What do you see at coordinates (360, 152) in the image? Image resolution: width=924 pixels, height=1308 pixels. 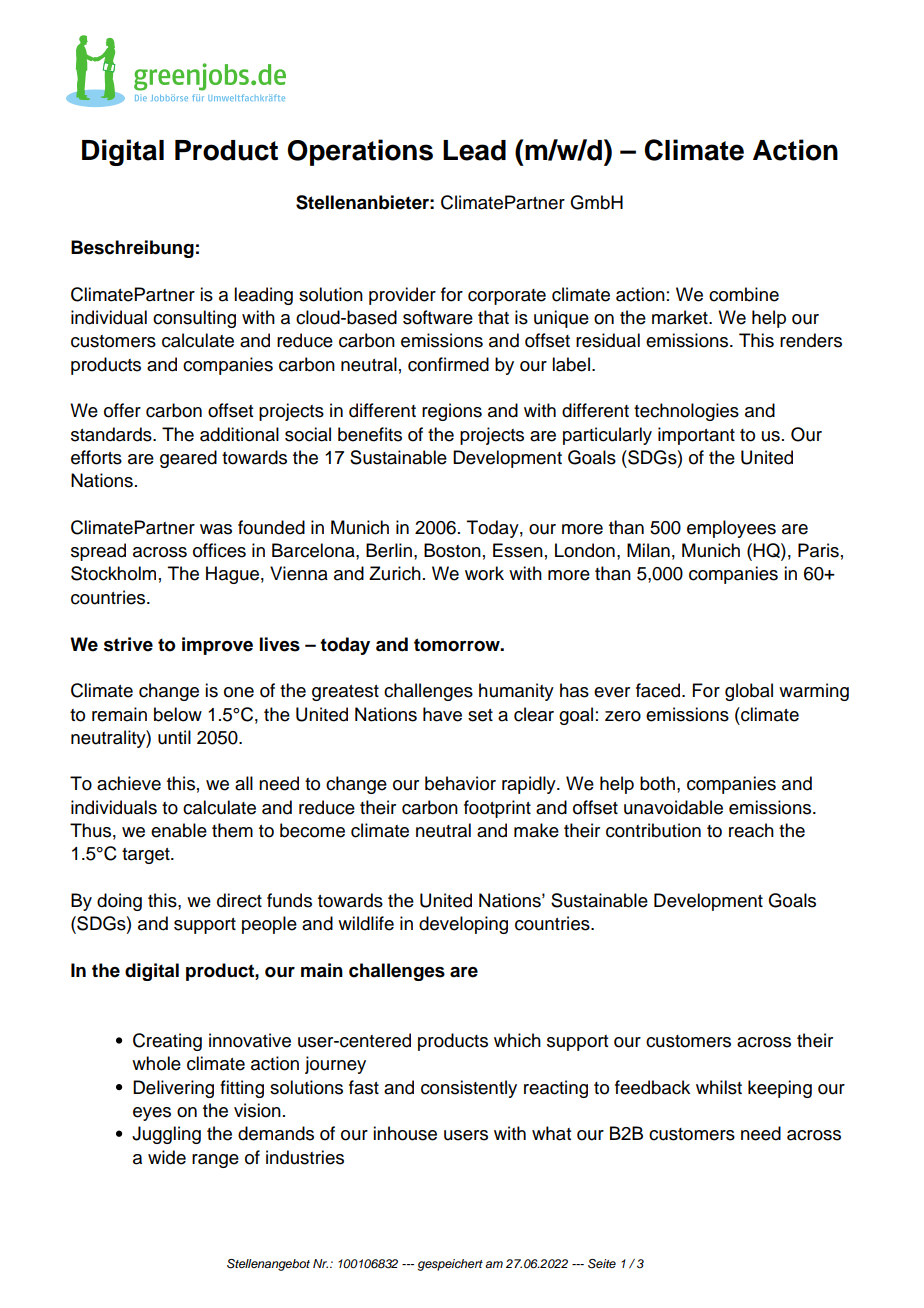 I see `Operations` at bounding box center [360, 152].
